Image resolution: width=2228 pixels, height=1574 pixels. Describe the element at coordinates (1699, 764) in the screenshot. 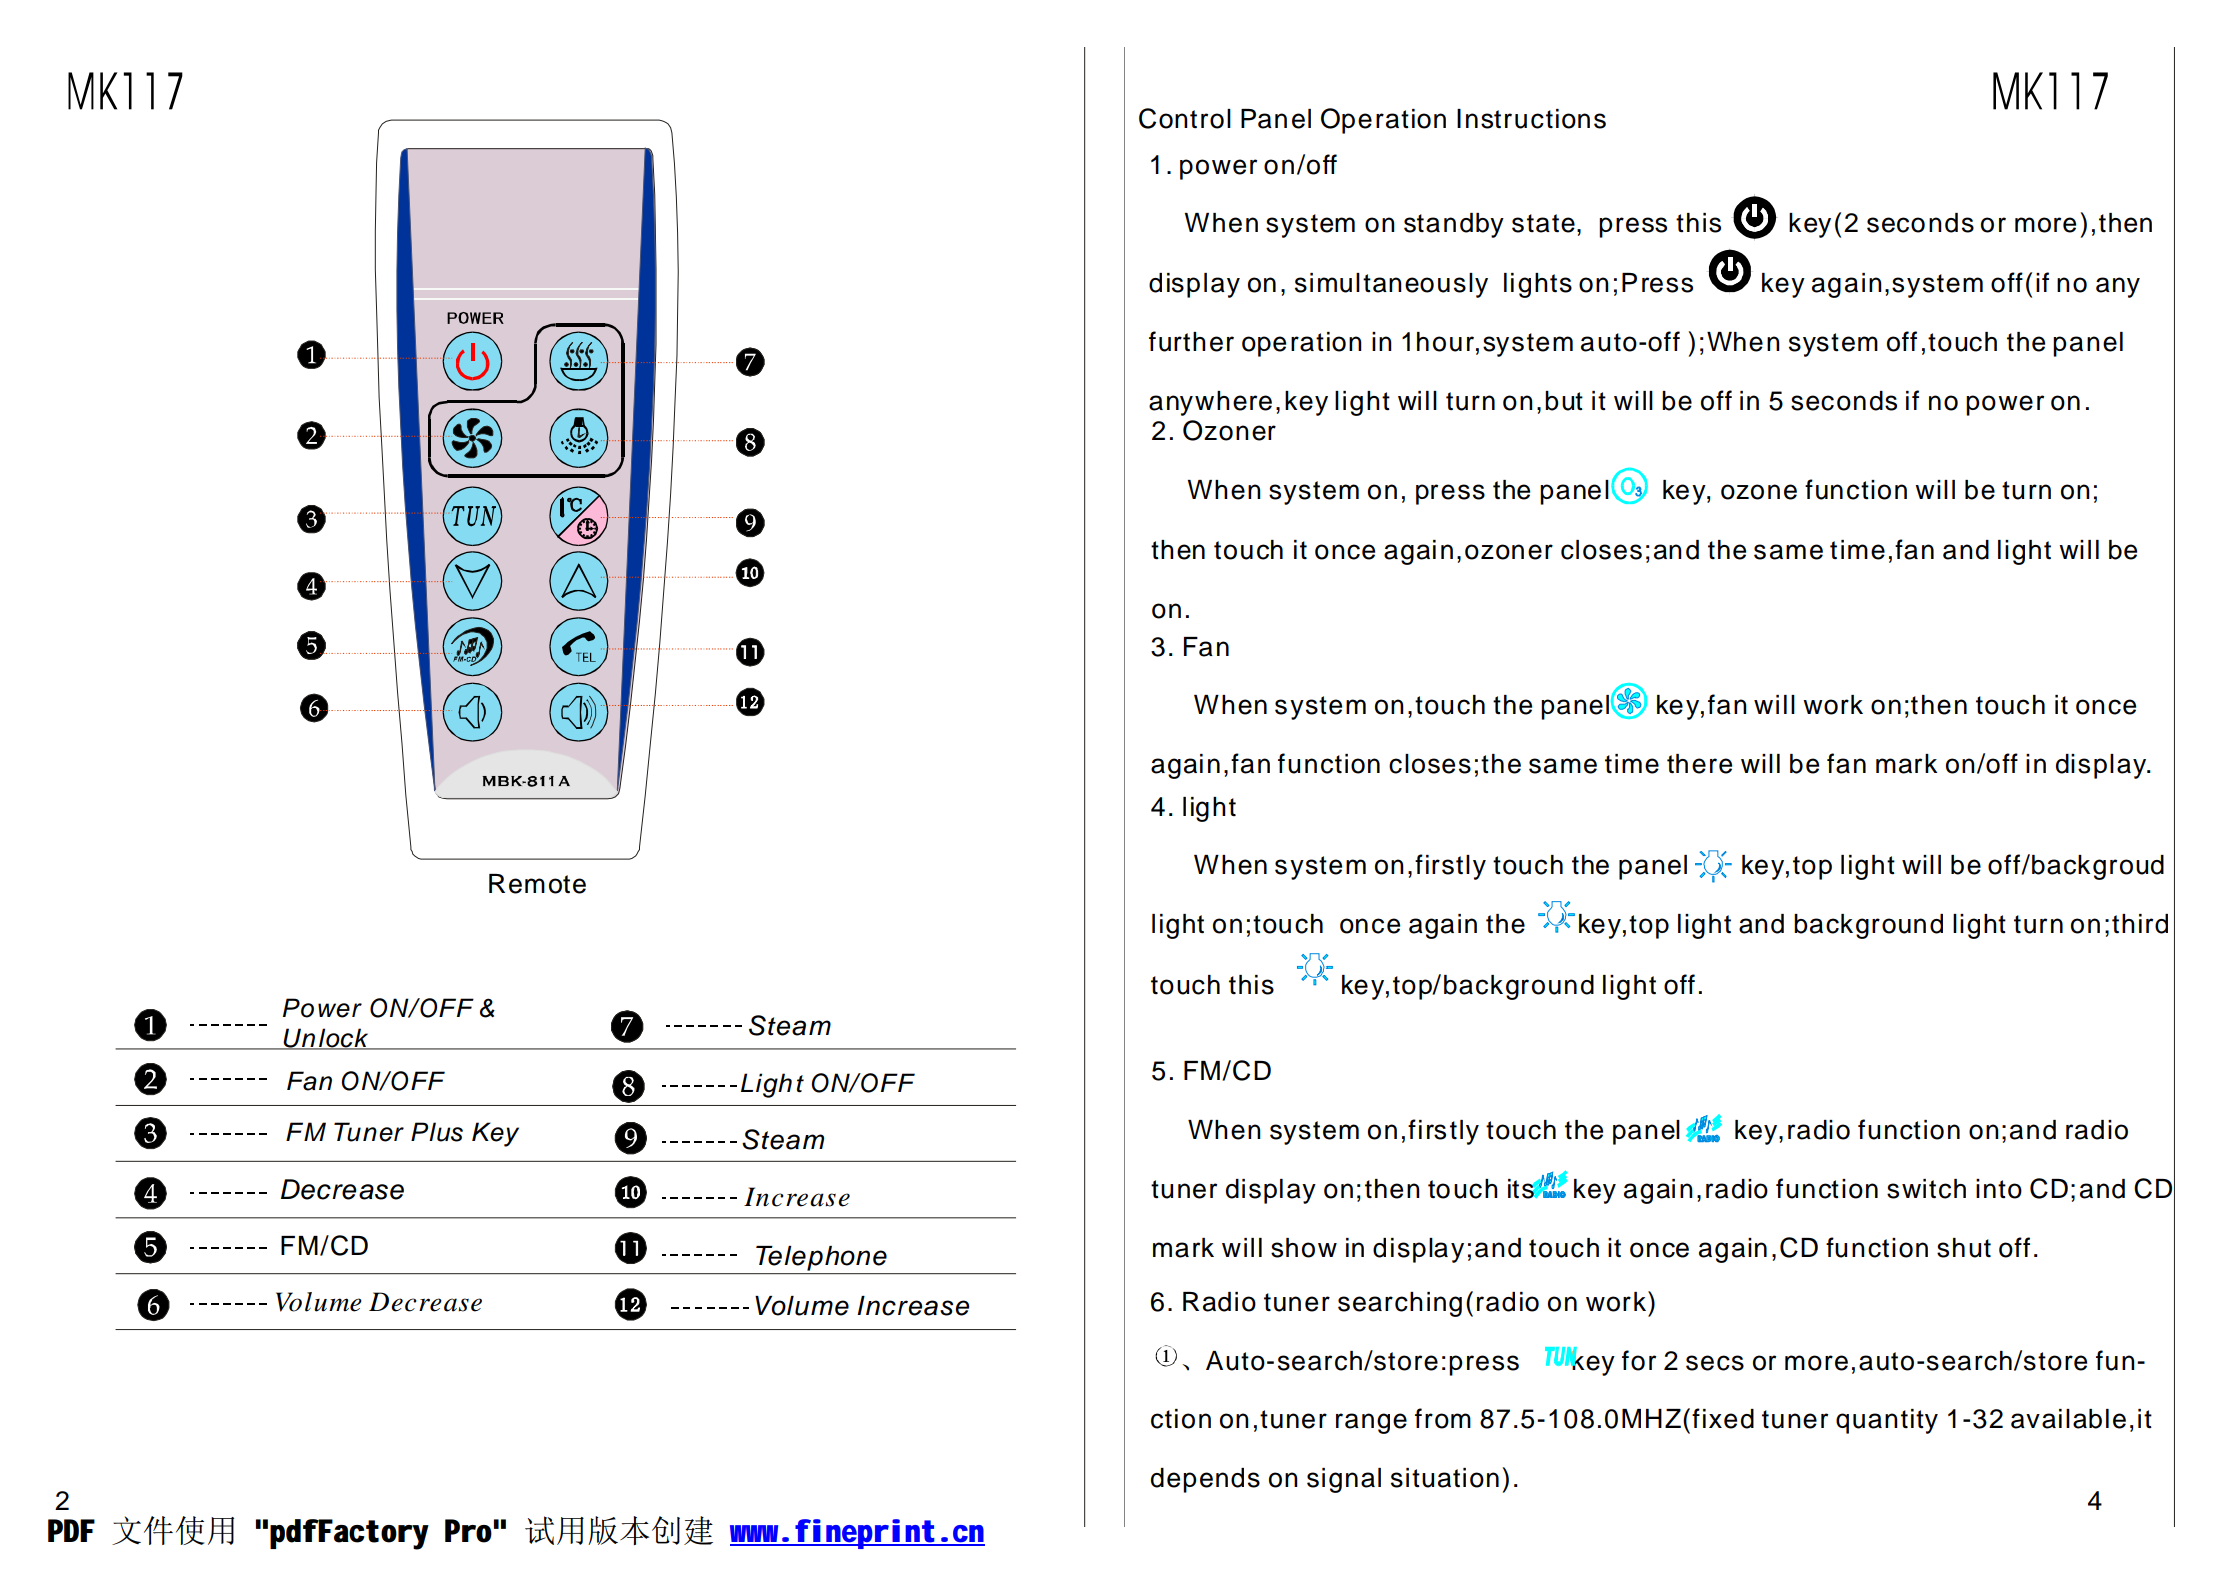

I see `there` at that location.
